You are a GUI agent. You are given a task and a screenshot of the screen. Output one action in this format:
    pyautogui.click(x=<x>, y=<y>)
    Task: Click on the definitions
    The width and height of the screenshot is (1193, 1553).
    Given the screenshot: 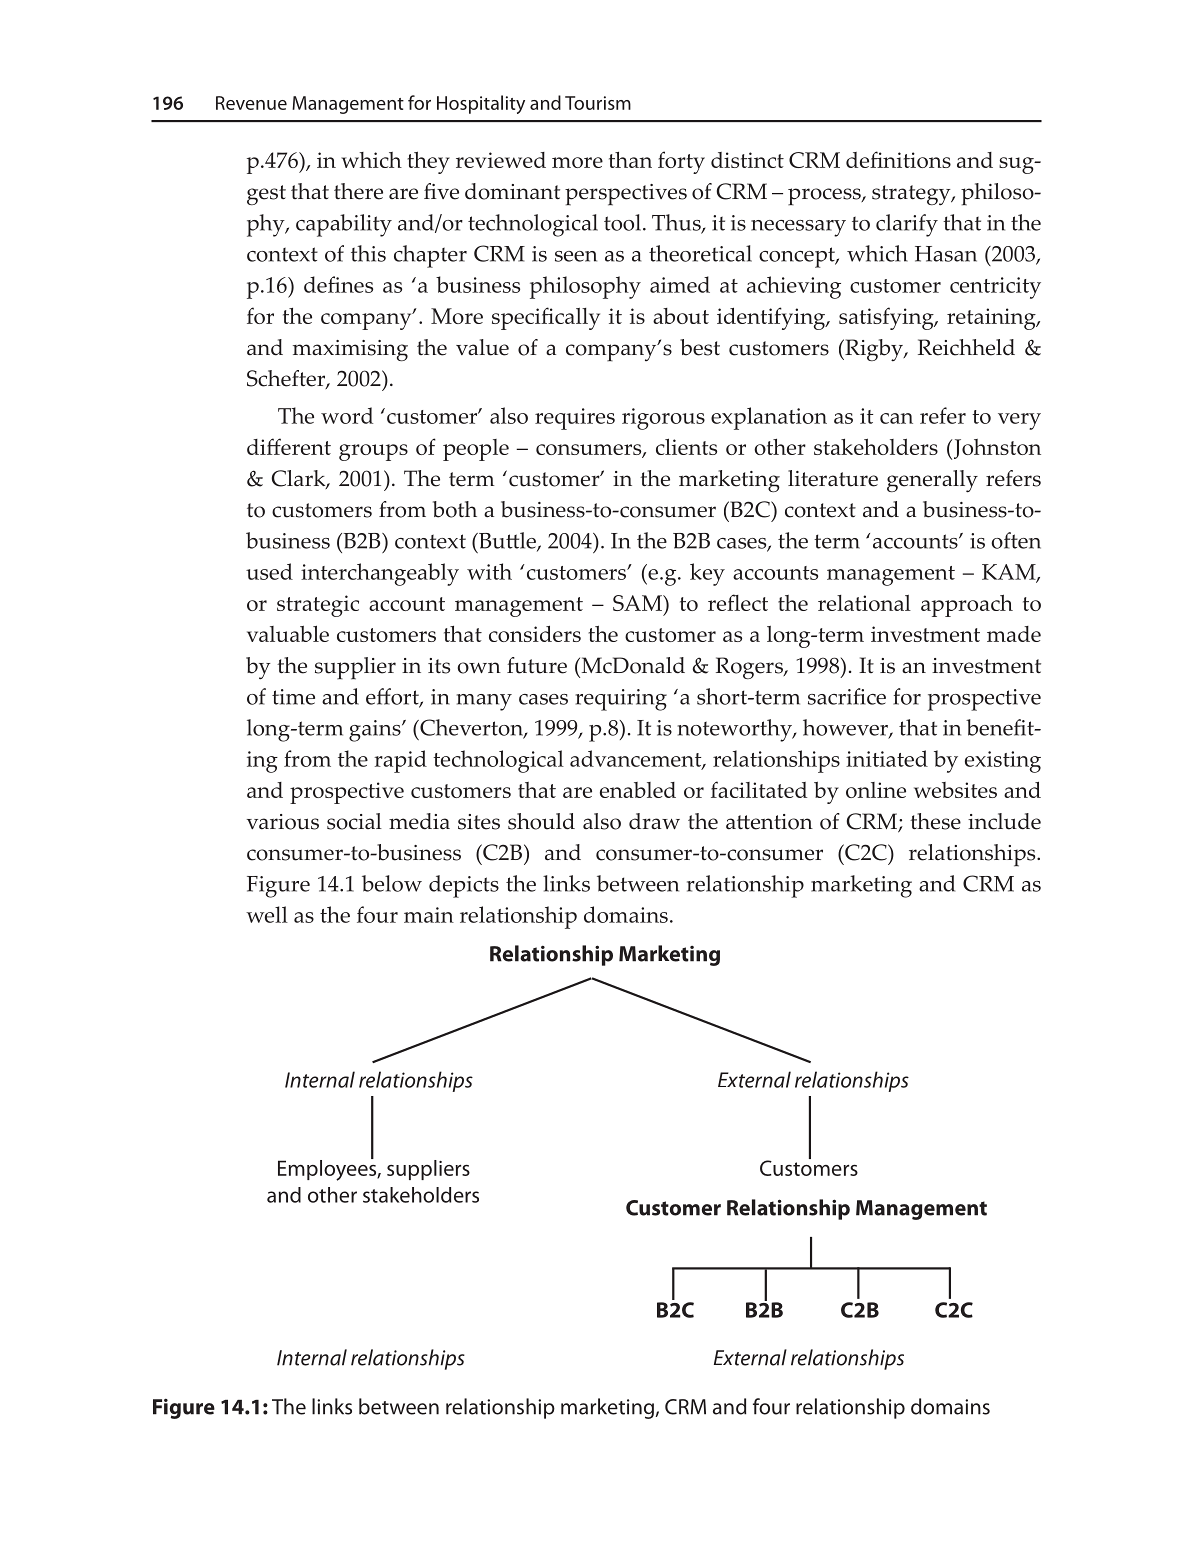 What is the action you would take?
    pyautogui.click(x=898, y=159)
